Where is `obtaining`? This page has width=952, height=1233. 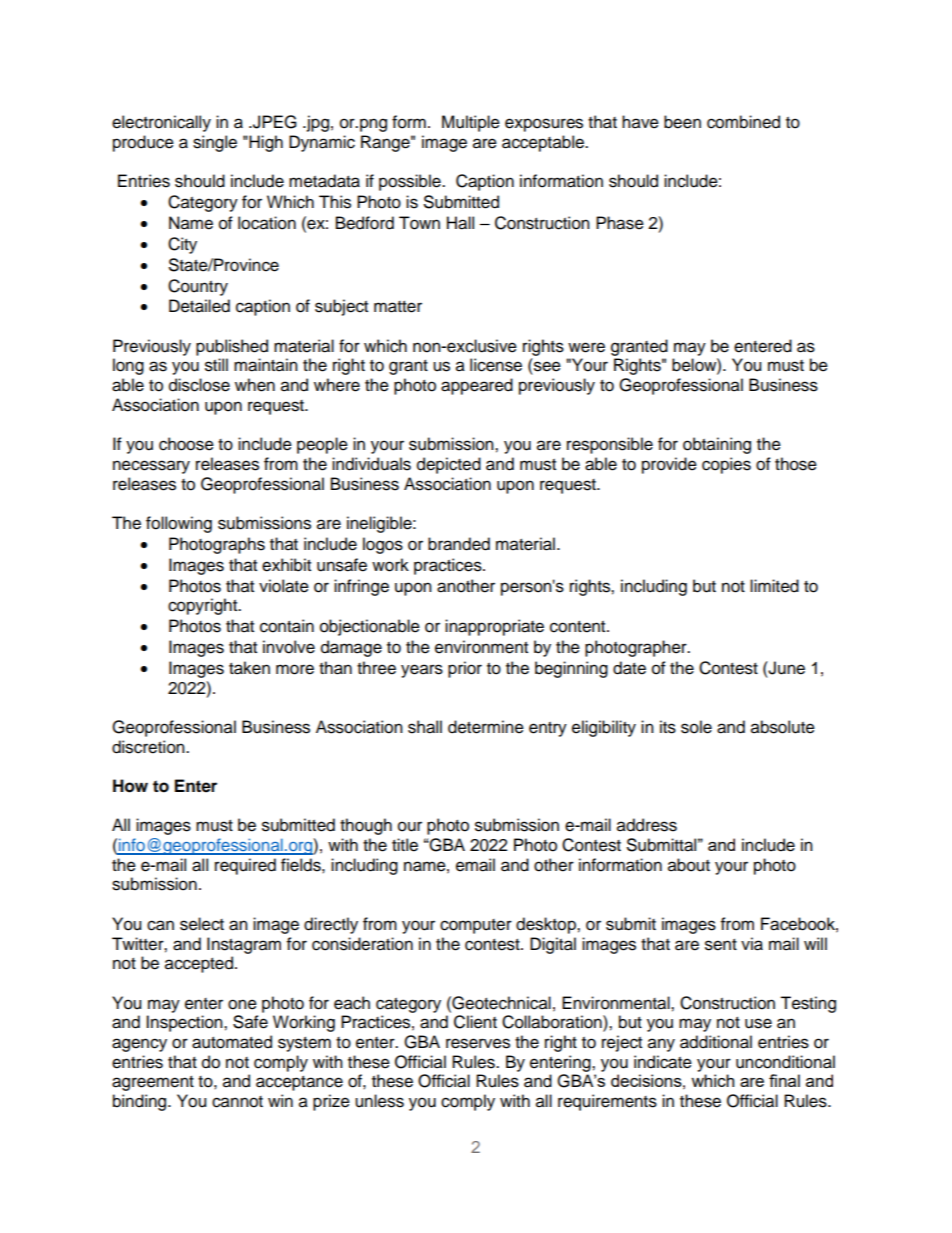
obtaining is located at coordinates (717, 445).
